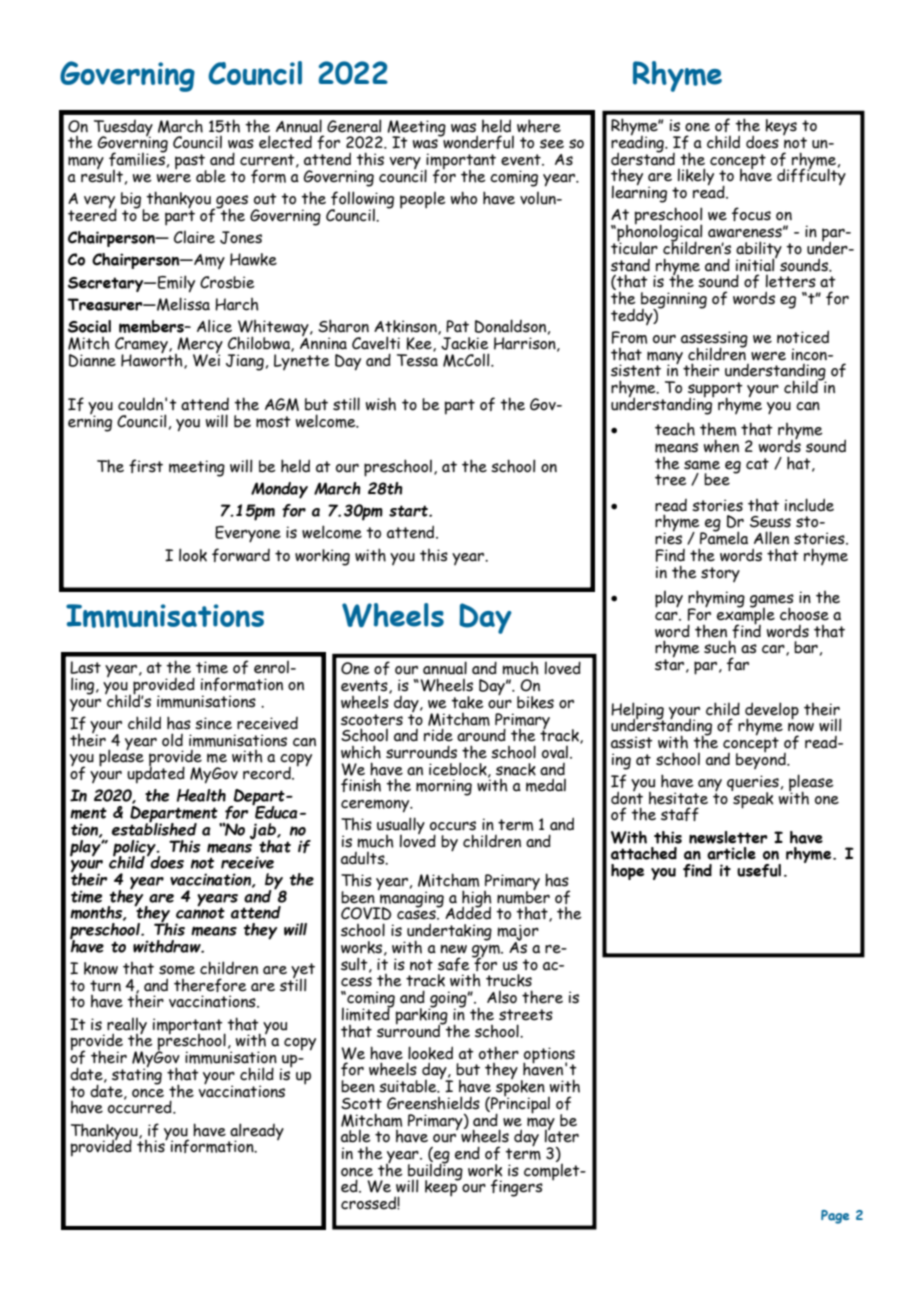  What do you see at coordinates (467, 702) in the document?
I see `take` at bounding box center [467, 702].
